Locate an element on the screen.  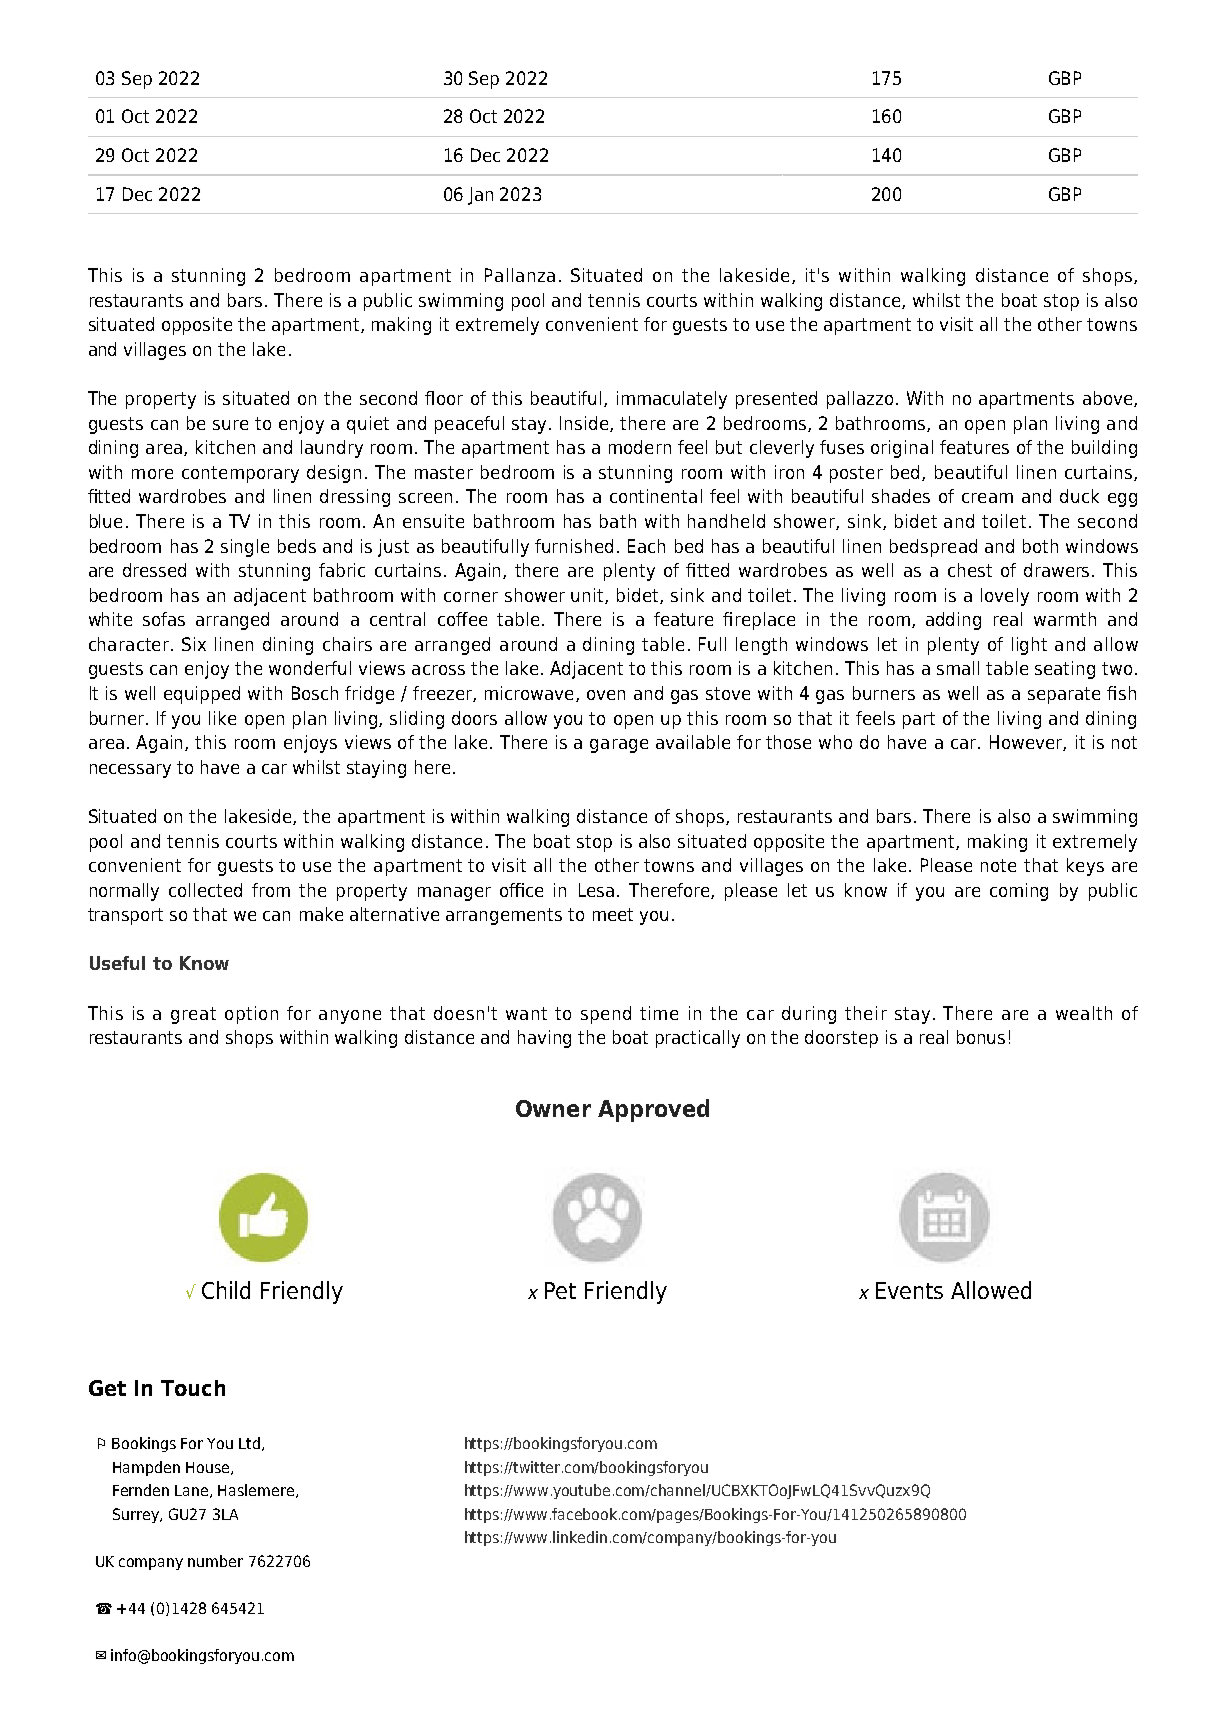
Child is located at coordinates (226, 1290).
